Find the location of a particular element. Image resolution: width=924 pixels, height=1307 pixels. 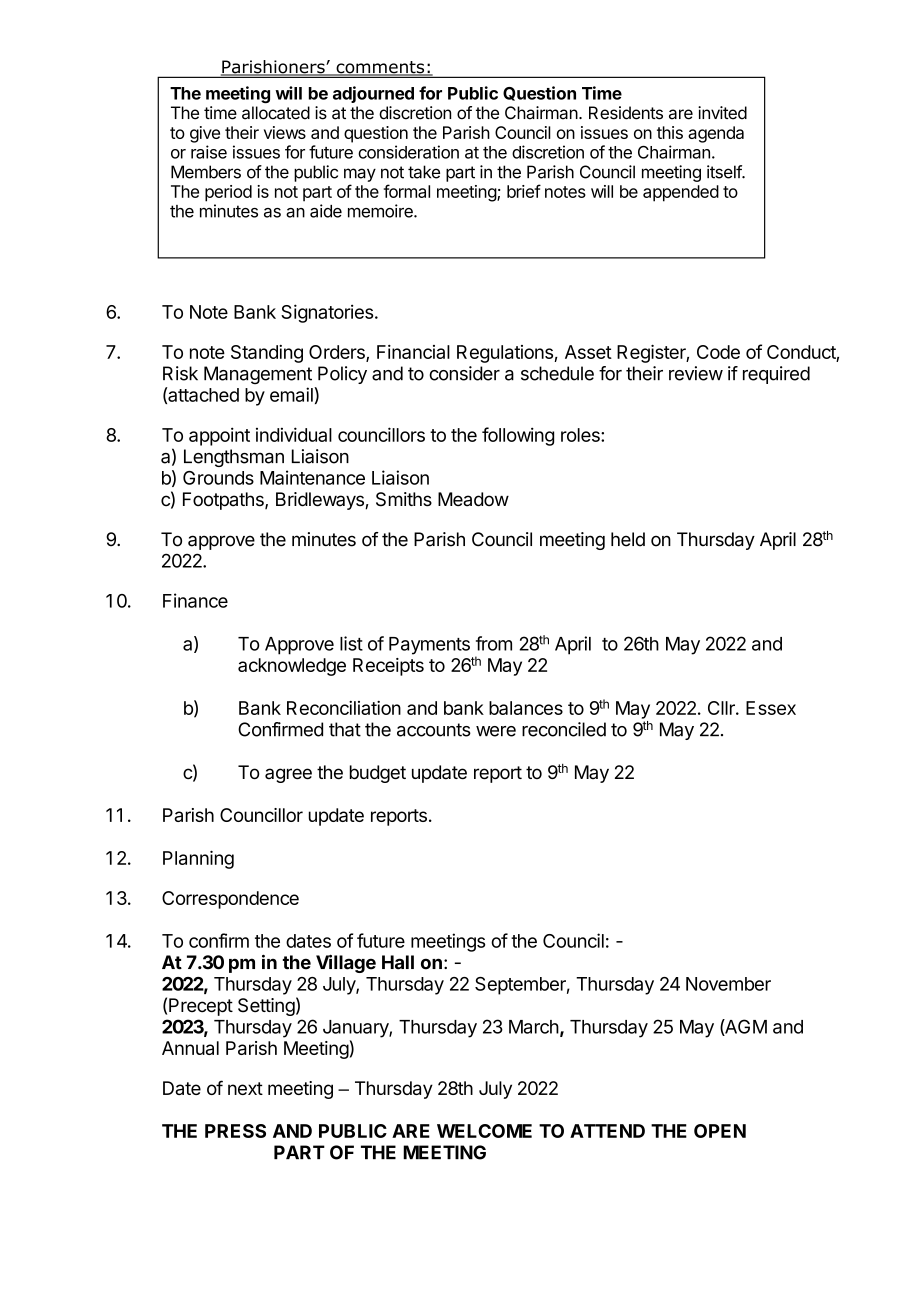

take is located at coordinates (424, 172).
